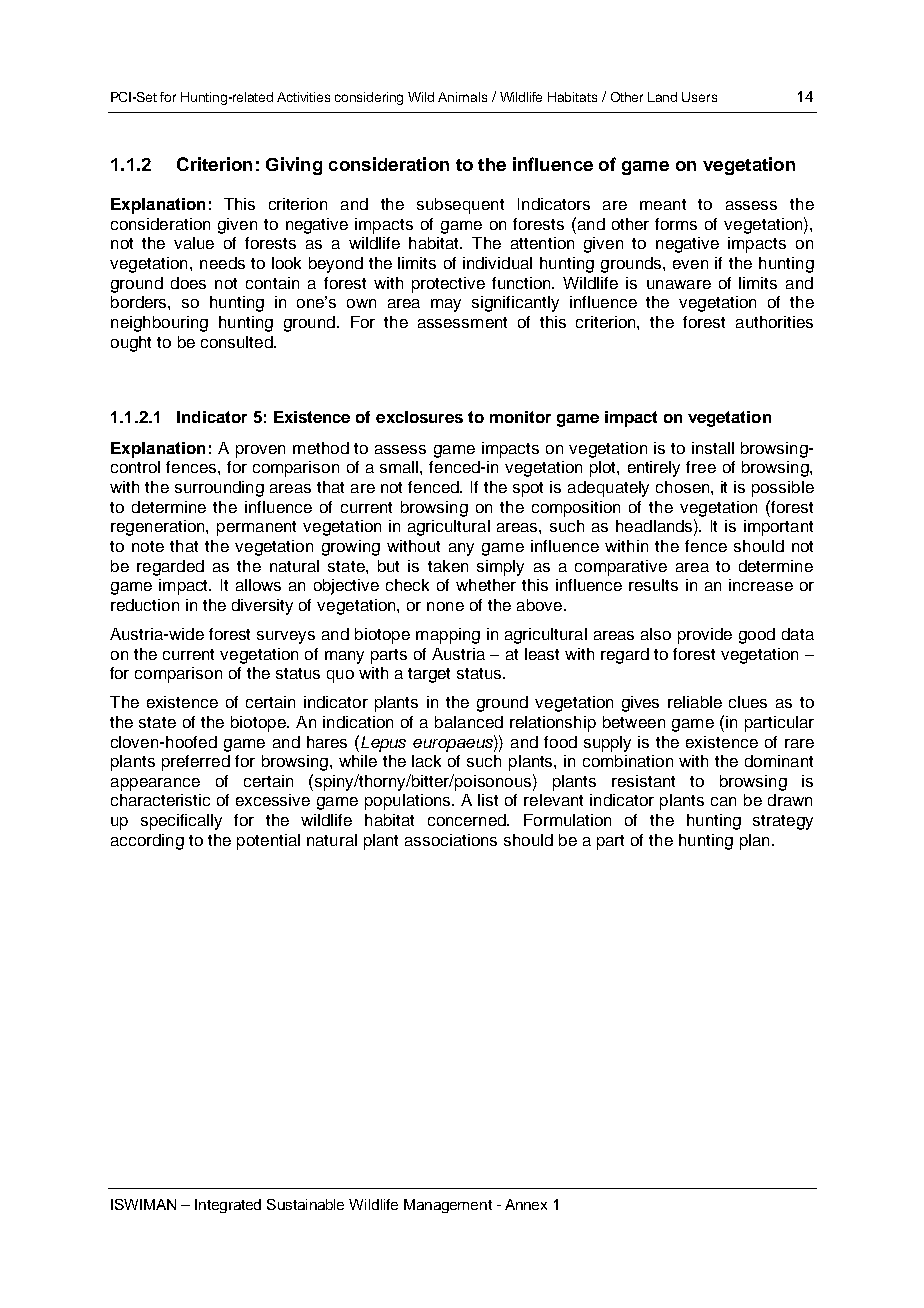 This page has height=1308, width=924. Describe the element at coordinates (294, 166) in the page. I see `Giving` at that location.
